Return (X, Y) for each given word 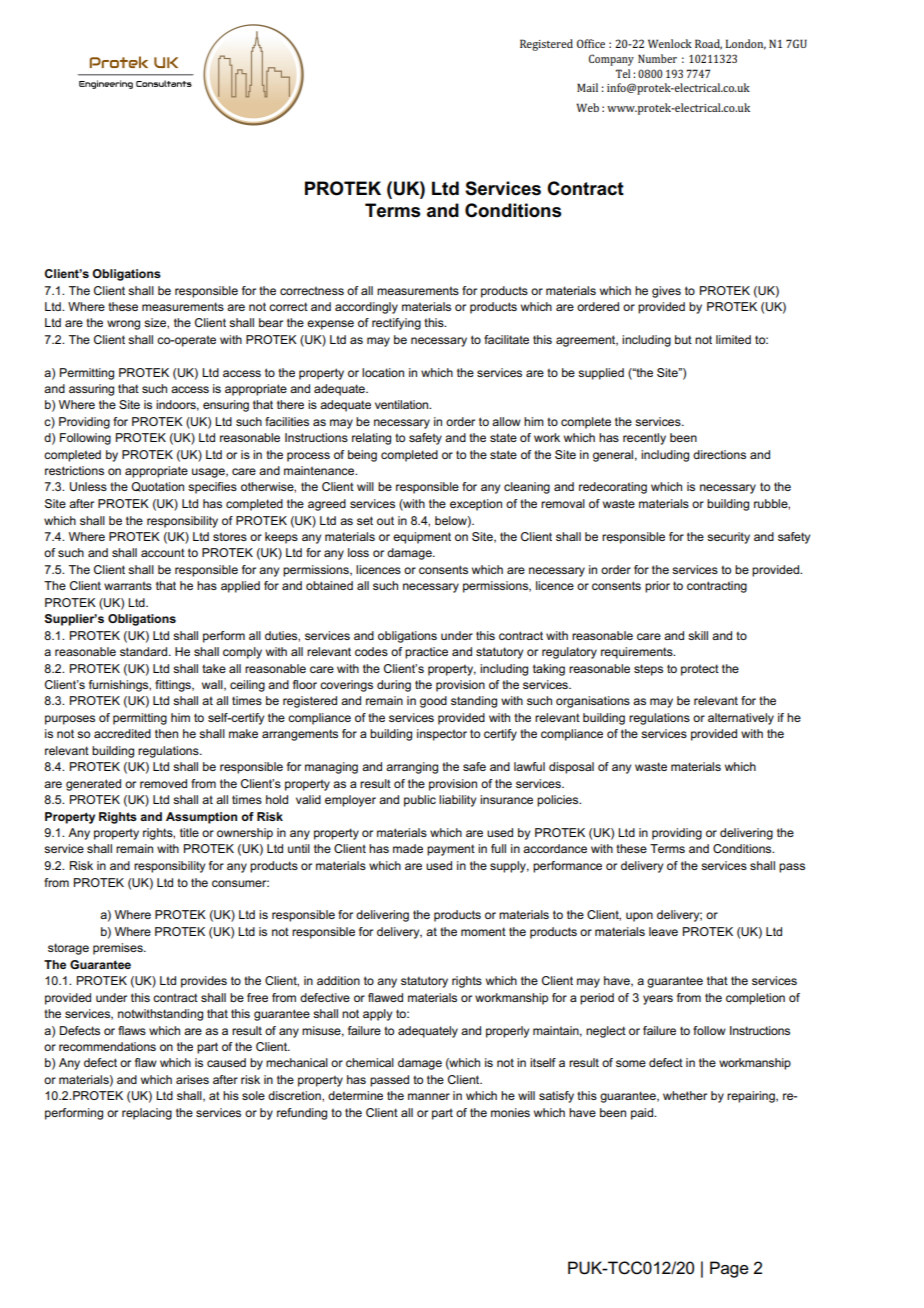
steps (648, 670)
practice (426, 653)
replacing (147, 1114)
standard (145, 651)
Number (657, 58)
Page (729, 1269)
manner (429, 1096)
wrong (123, 325)
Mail (587, 87)
